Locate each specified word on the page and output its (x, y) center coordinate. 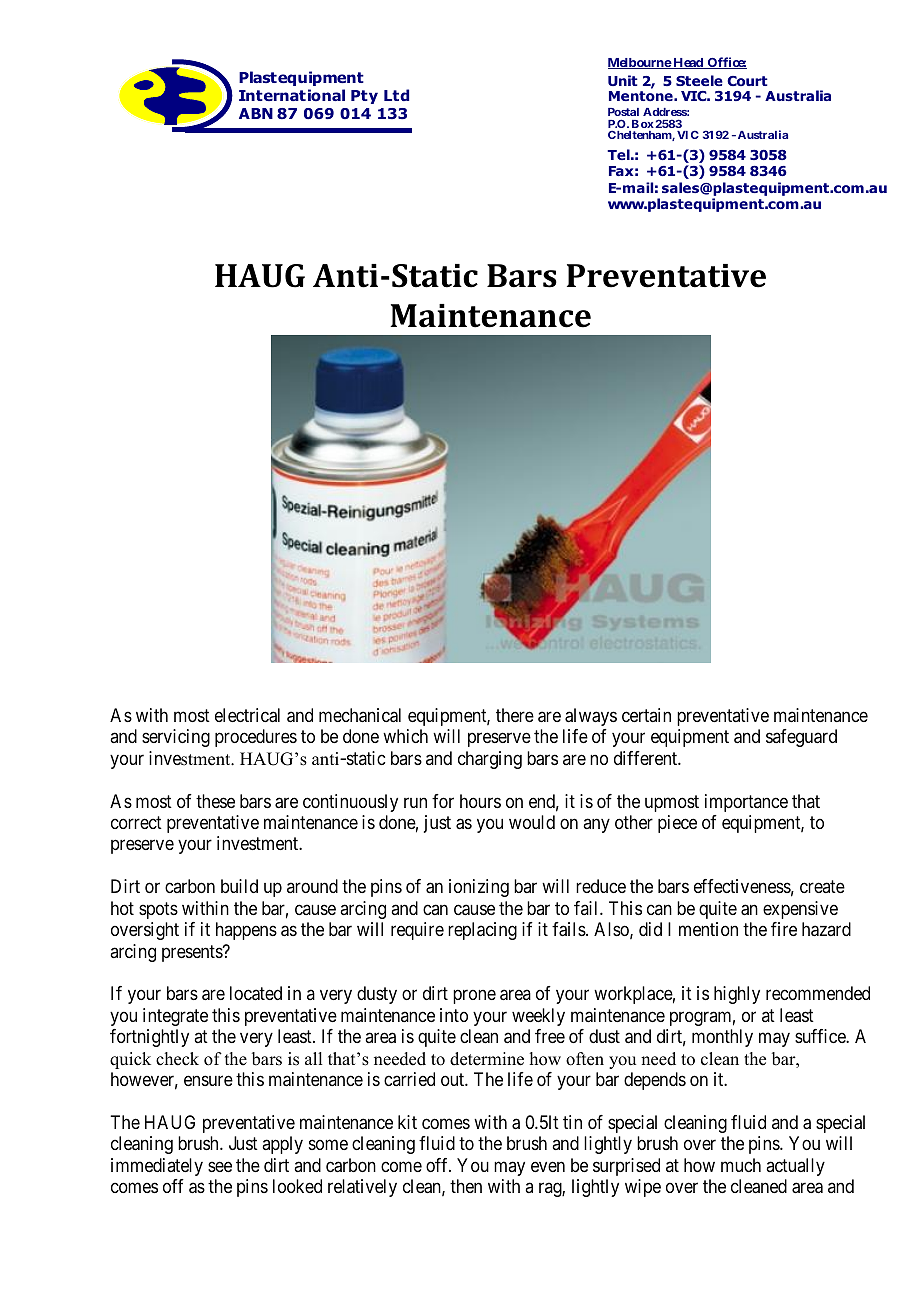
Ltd (396, 95)
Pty (364, 97)
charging (490, 760)
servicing (176, 738)
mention (708, 929)
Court (747, 81)
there (515, 715)
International (292, 95)
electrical (247, 715)
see (220, 1166)
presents (193, 953)
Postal (623, 112)
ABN (256, 113)
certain (646, 715)
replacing (482, 931)
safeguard (801, 738)
